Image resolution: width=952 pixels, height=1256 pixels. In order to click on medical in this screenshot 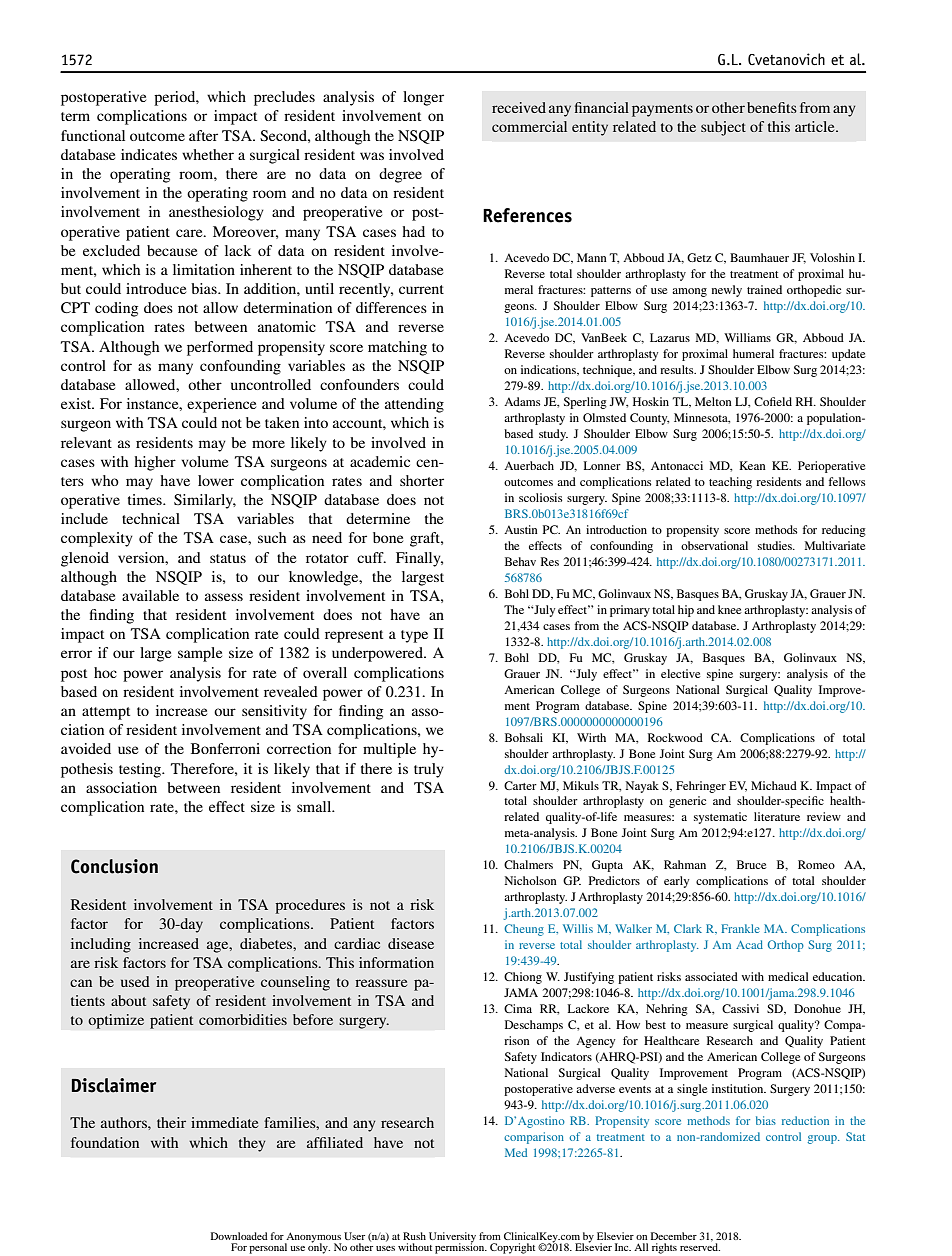, I will do `click(788, 976)`.
